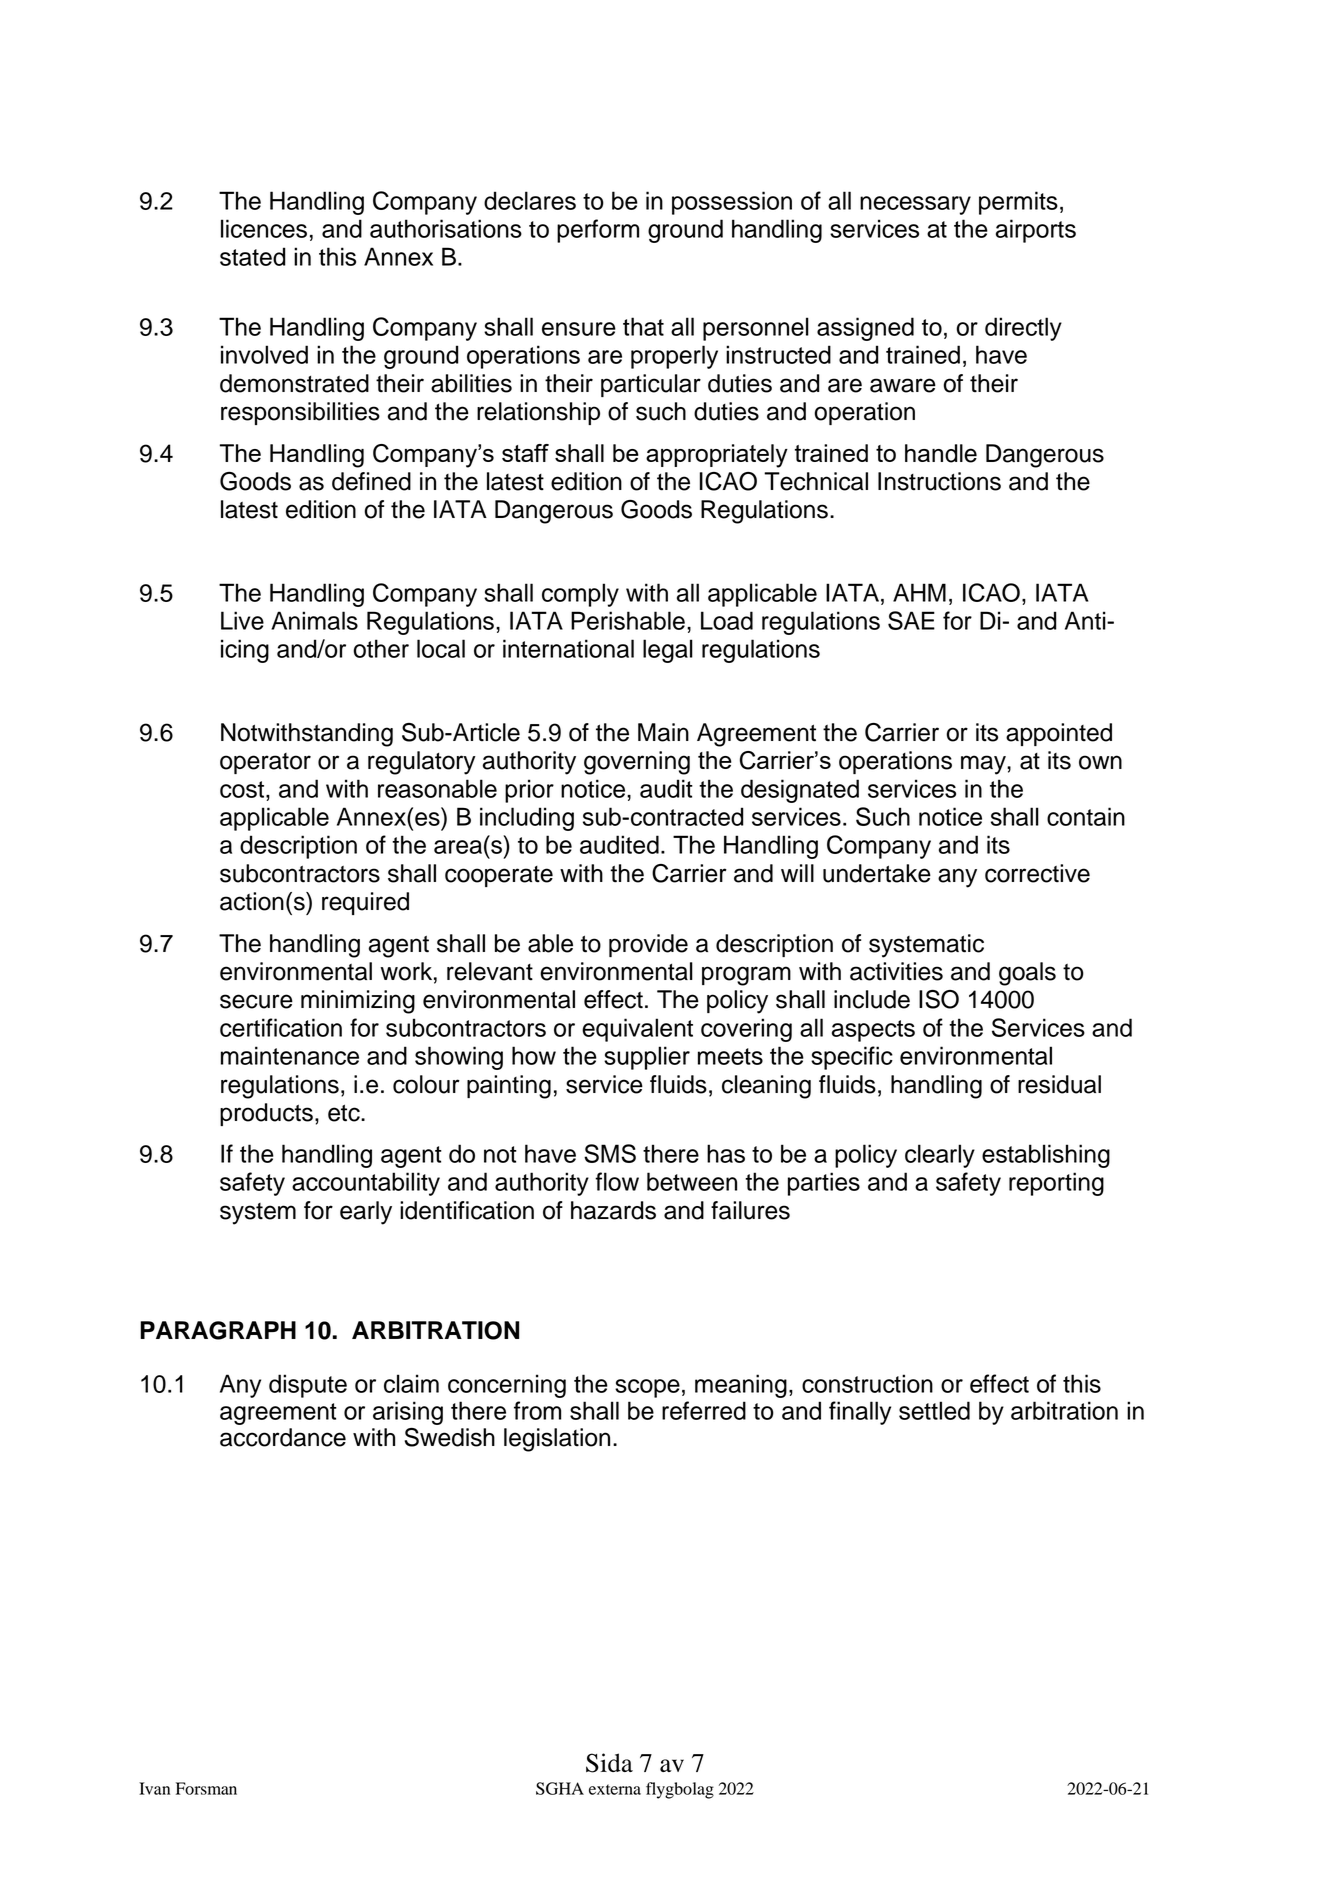 Image resolution: width=1327 pixels, height=1877 pixels. Describe the element at coordinates (242, 789) in the screenshot. I see `cost` at that location.
